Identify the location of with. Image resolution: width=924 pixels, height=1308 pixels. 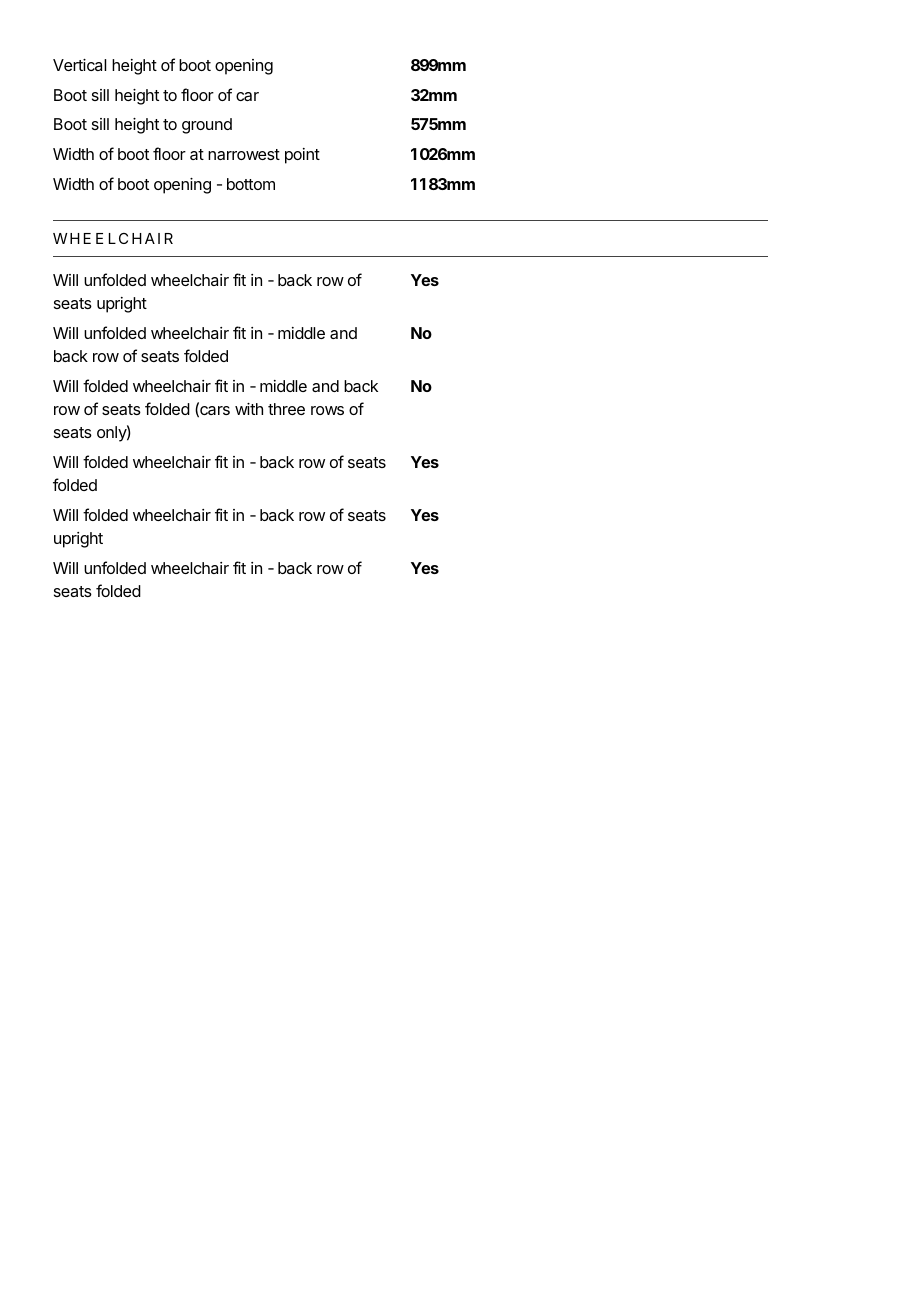
(249, 409).
